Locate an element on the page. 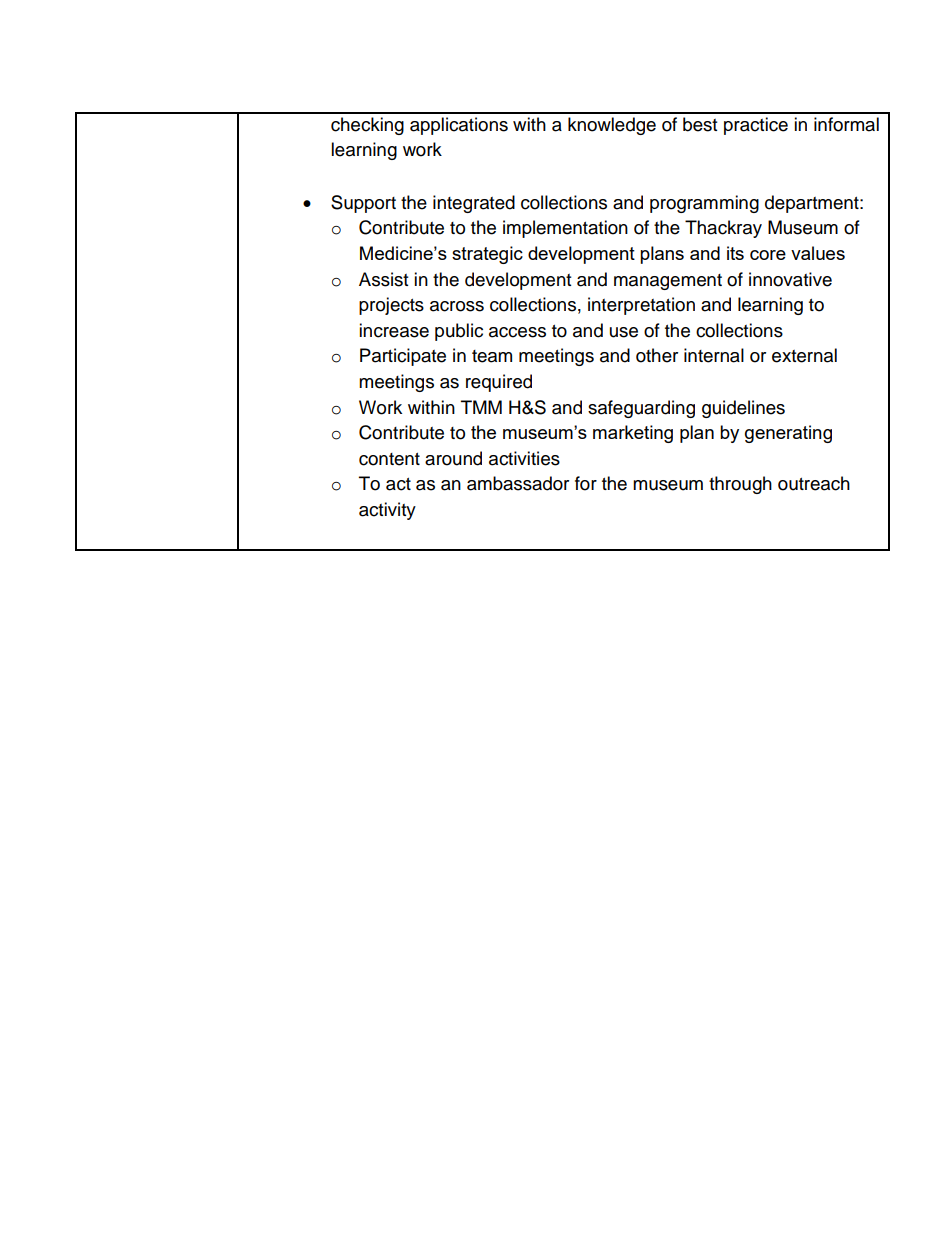  outreach is located at coordinates (814, 483).
